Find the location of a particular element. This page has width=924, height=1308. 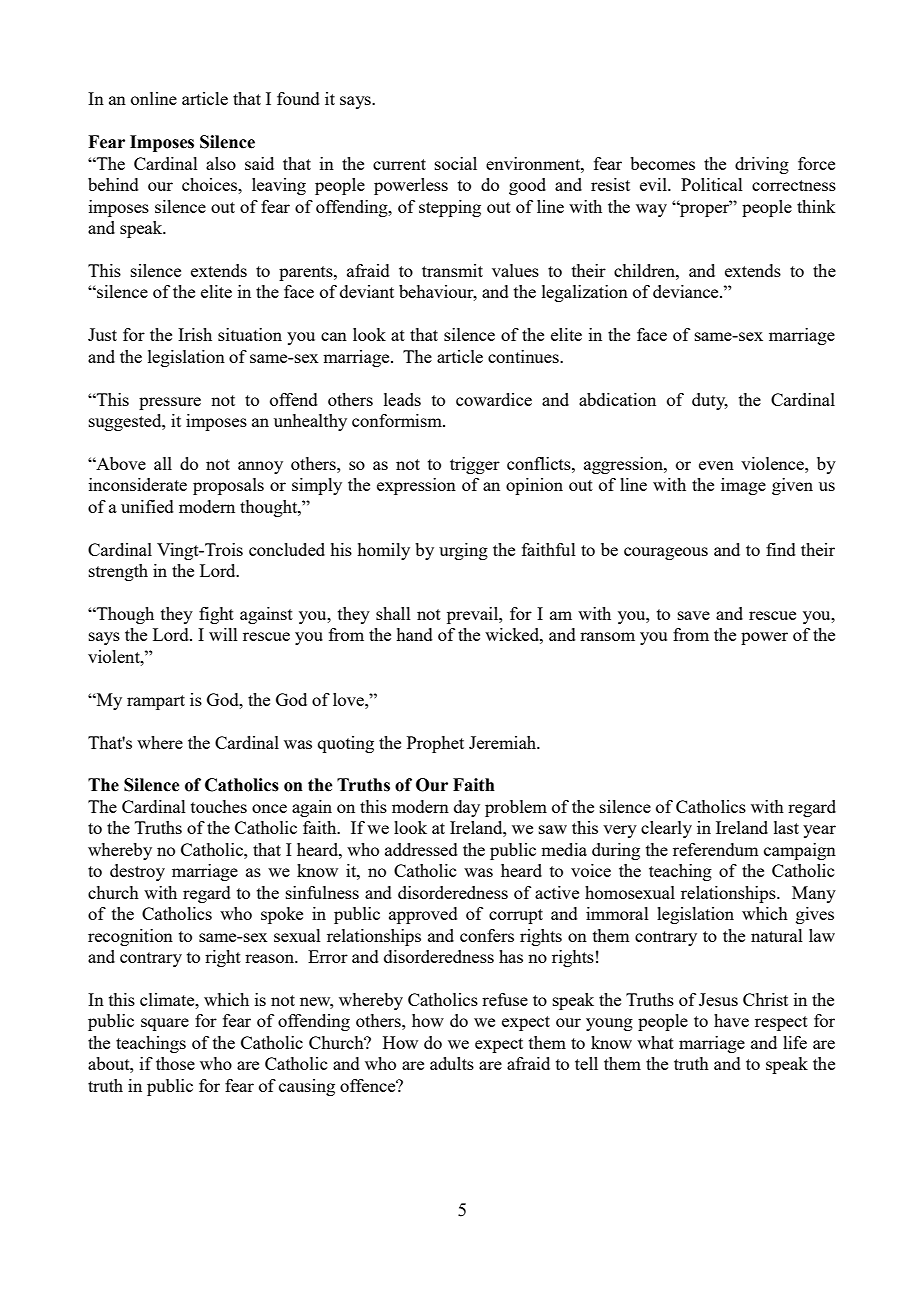

Irish is located at coordinates (195, 334).
